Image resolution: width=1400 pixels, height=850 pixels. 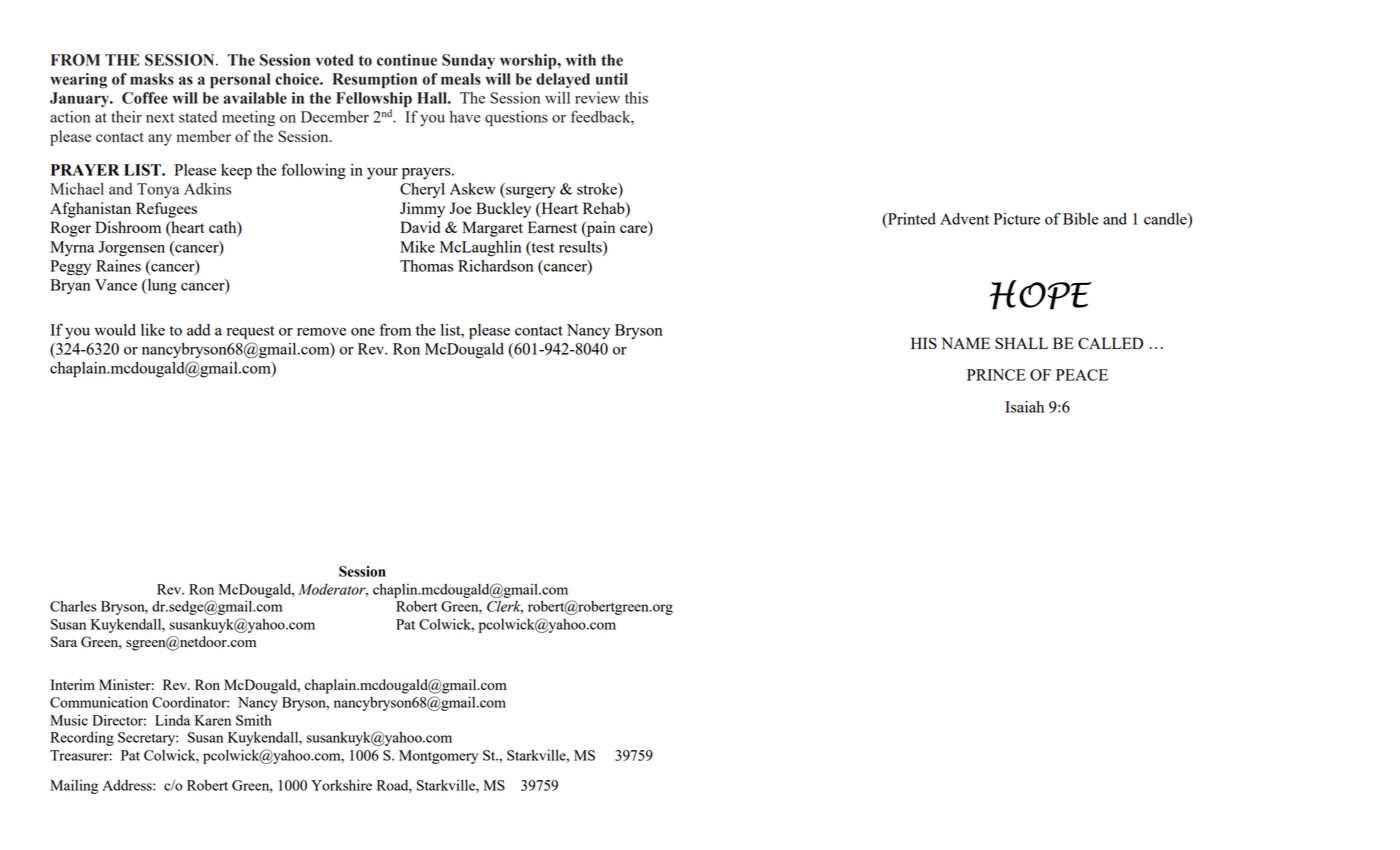 What do you see at coordinates (73, 606) in the screenshot?
I see `Charles` at bounding box center [73, 606].
